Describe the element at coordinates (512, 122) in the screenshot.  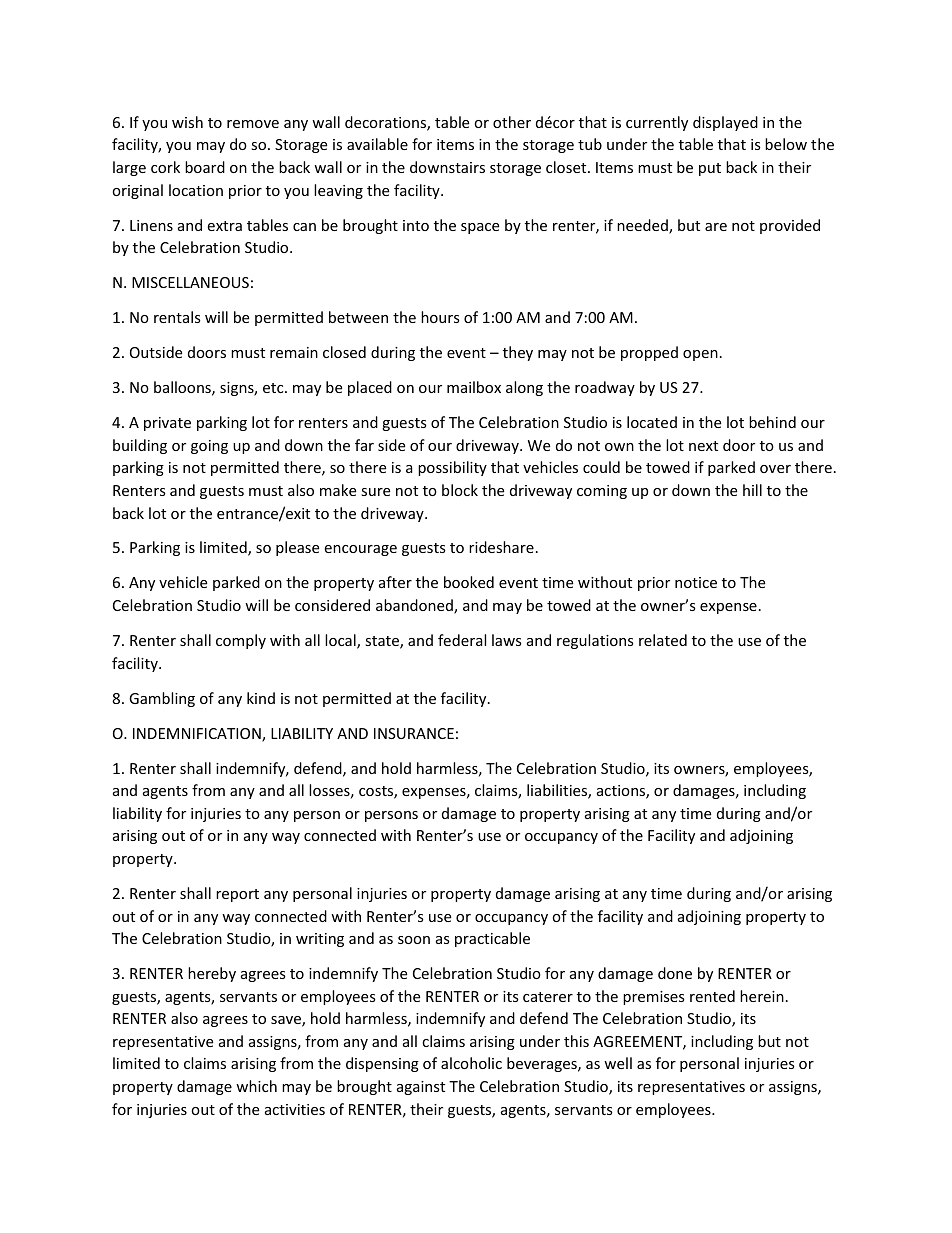
I see `other` at that location.
